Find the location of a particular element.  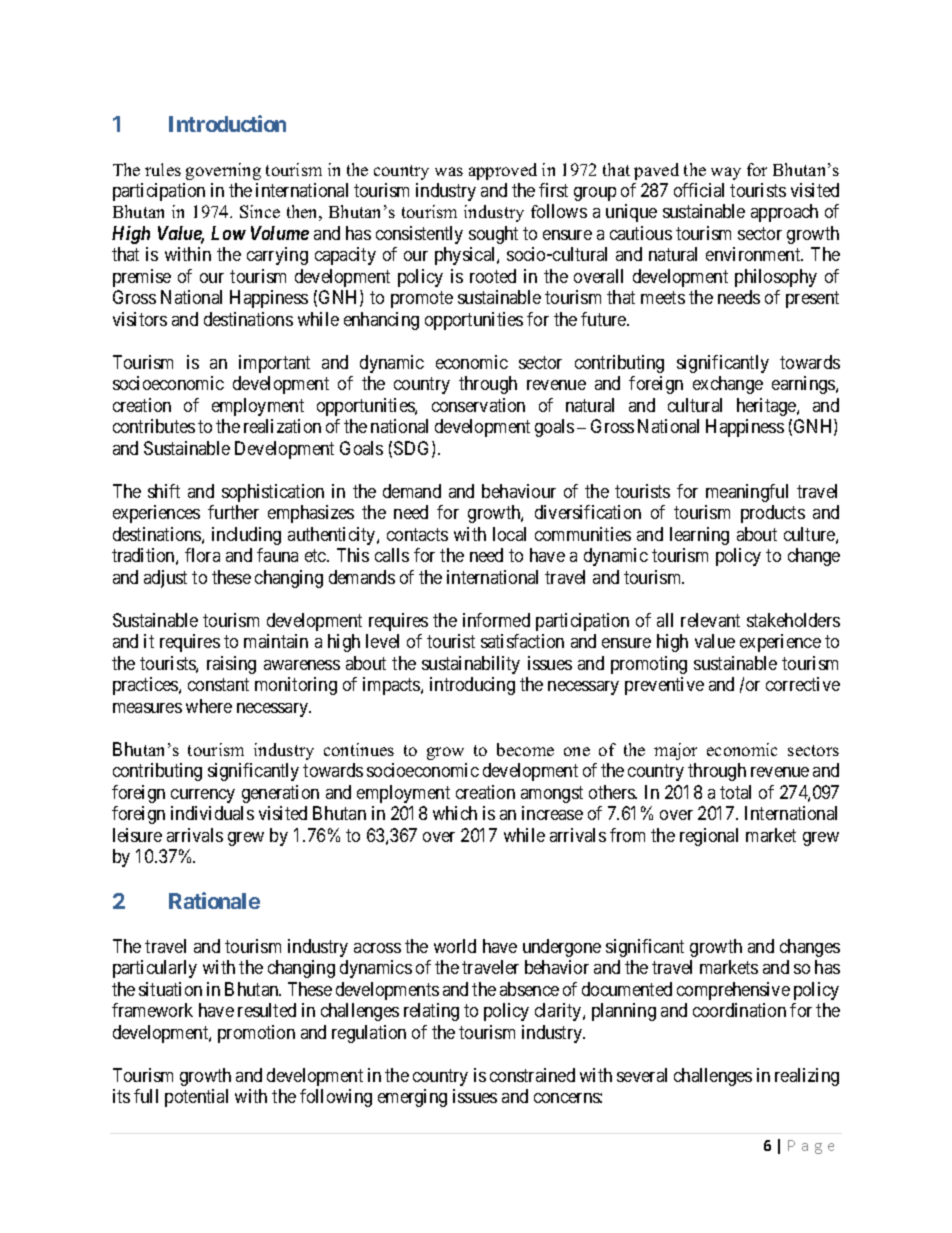

regional is located at coordinates (709, 837).
